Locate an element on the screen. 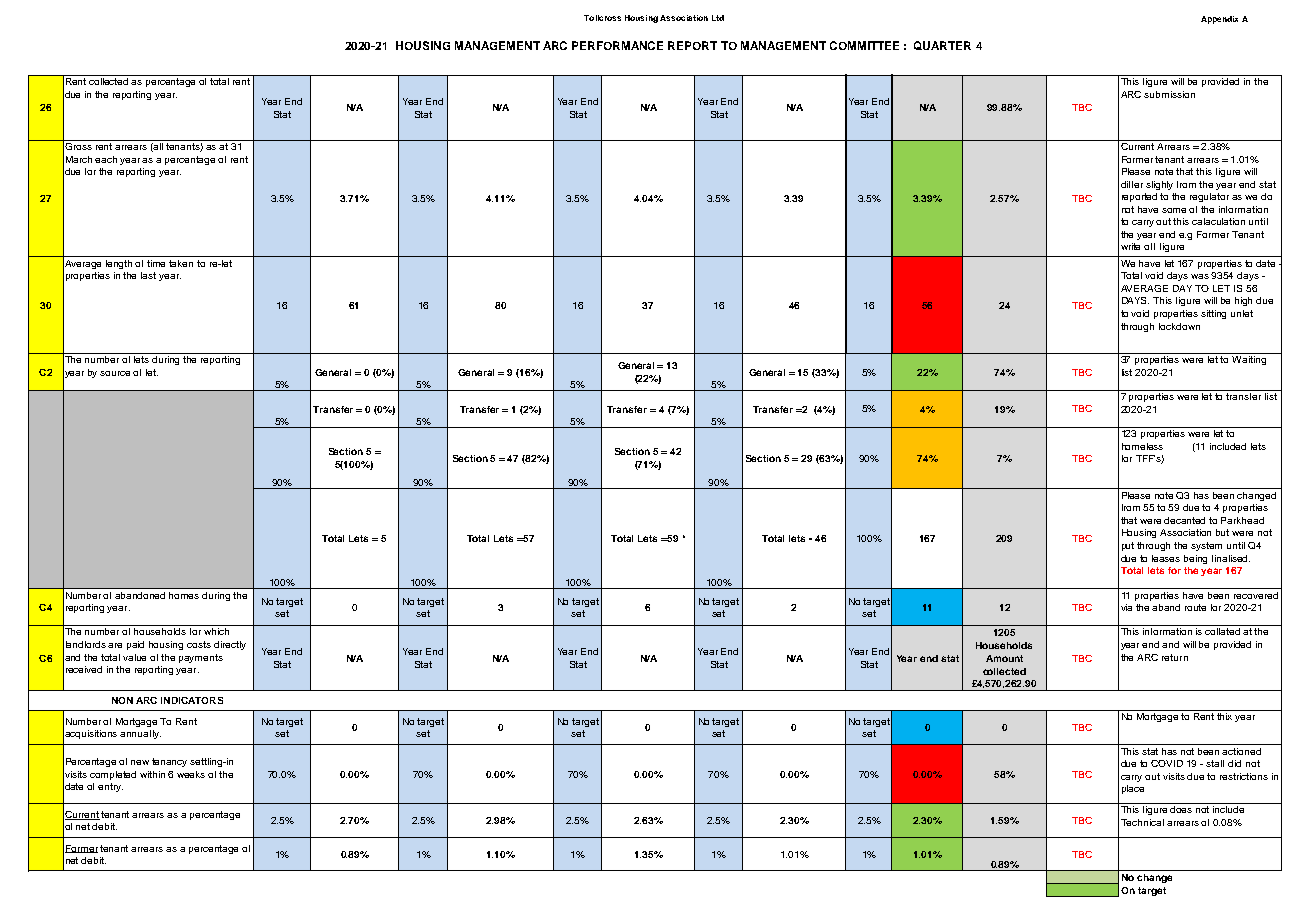 The height and width of the screenshot is (924, 1308). Appendix is located at coordinates (1219, 20).
